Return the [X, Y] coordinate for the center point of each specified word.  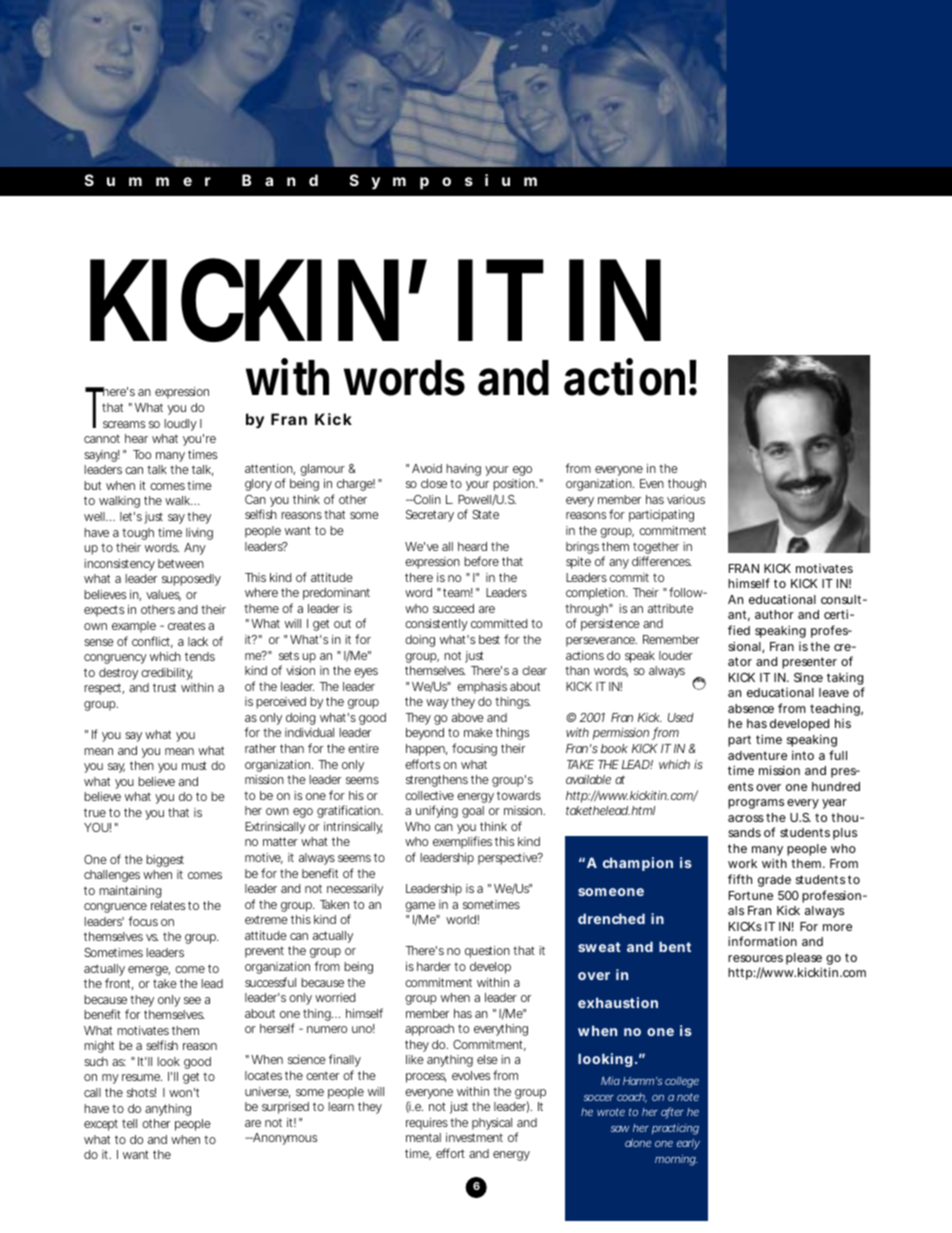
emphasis [482, 688]
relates [168, 905]
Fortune [751, 895]
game [420, 908]
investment [474, 1137]
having [463, 470]
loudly [180, 425]
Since [808, 677]
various [686, 499]
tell [129, 1123]
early [688, 1144]
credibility [166, 674]
